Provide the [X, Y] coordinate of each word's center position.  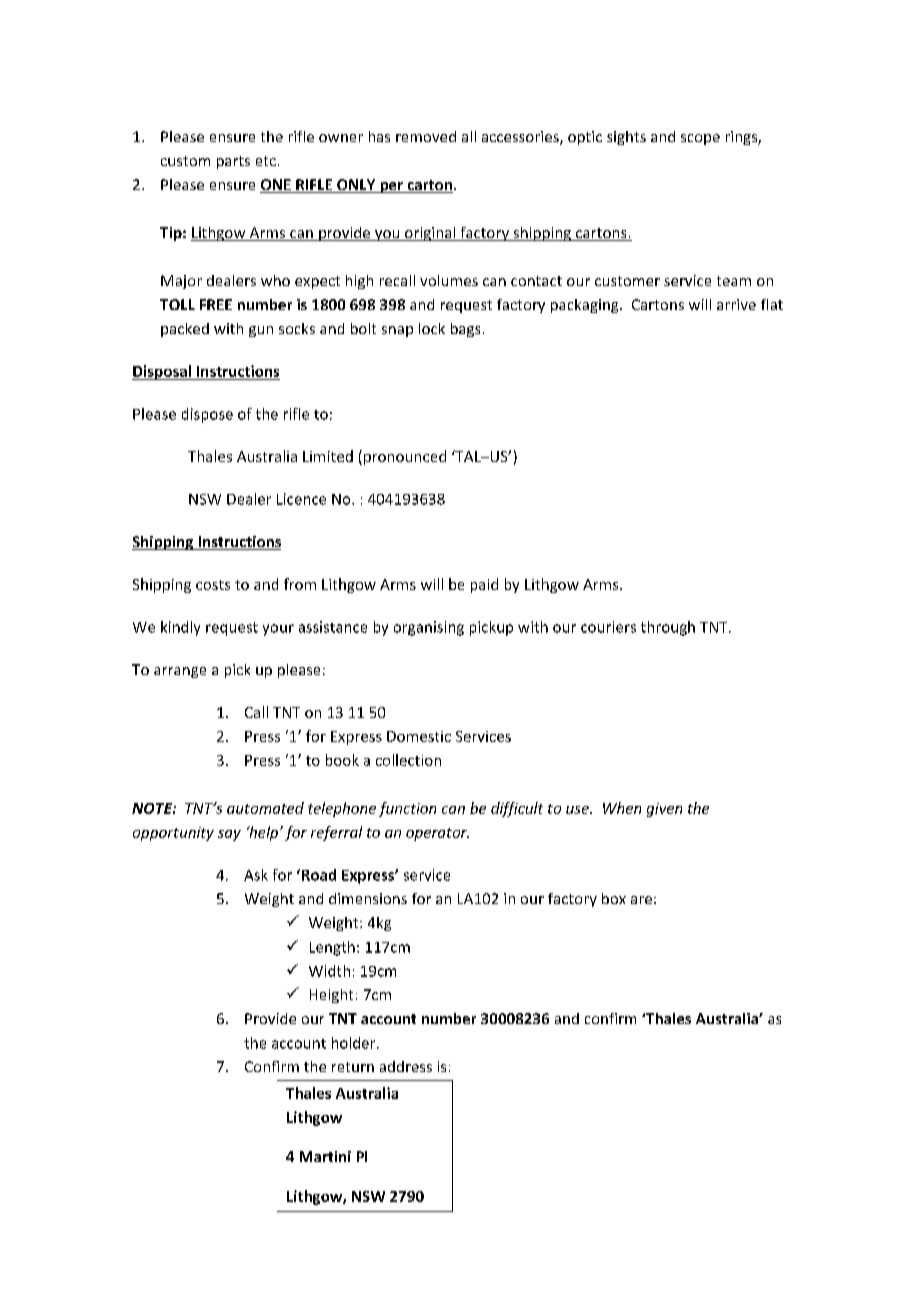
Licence [301, 499]
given [664, 810]
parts [233, 162]
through [668, 628]
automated [265, 808]
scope [700, 139]
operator [437, 834]
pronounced [405, 457]
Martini [325, 1156]
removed [426, 136]
